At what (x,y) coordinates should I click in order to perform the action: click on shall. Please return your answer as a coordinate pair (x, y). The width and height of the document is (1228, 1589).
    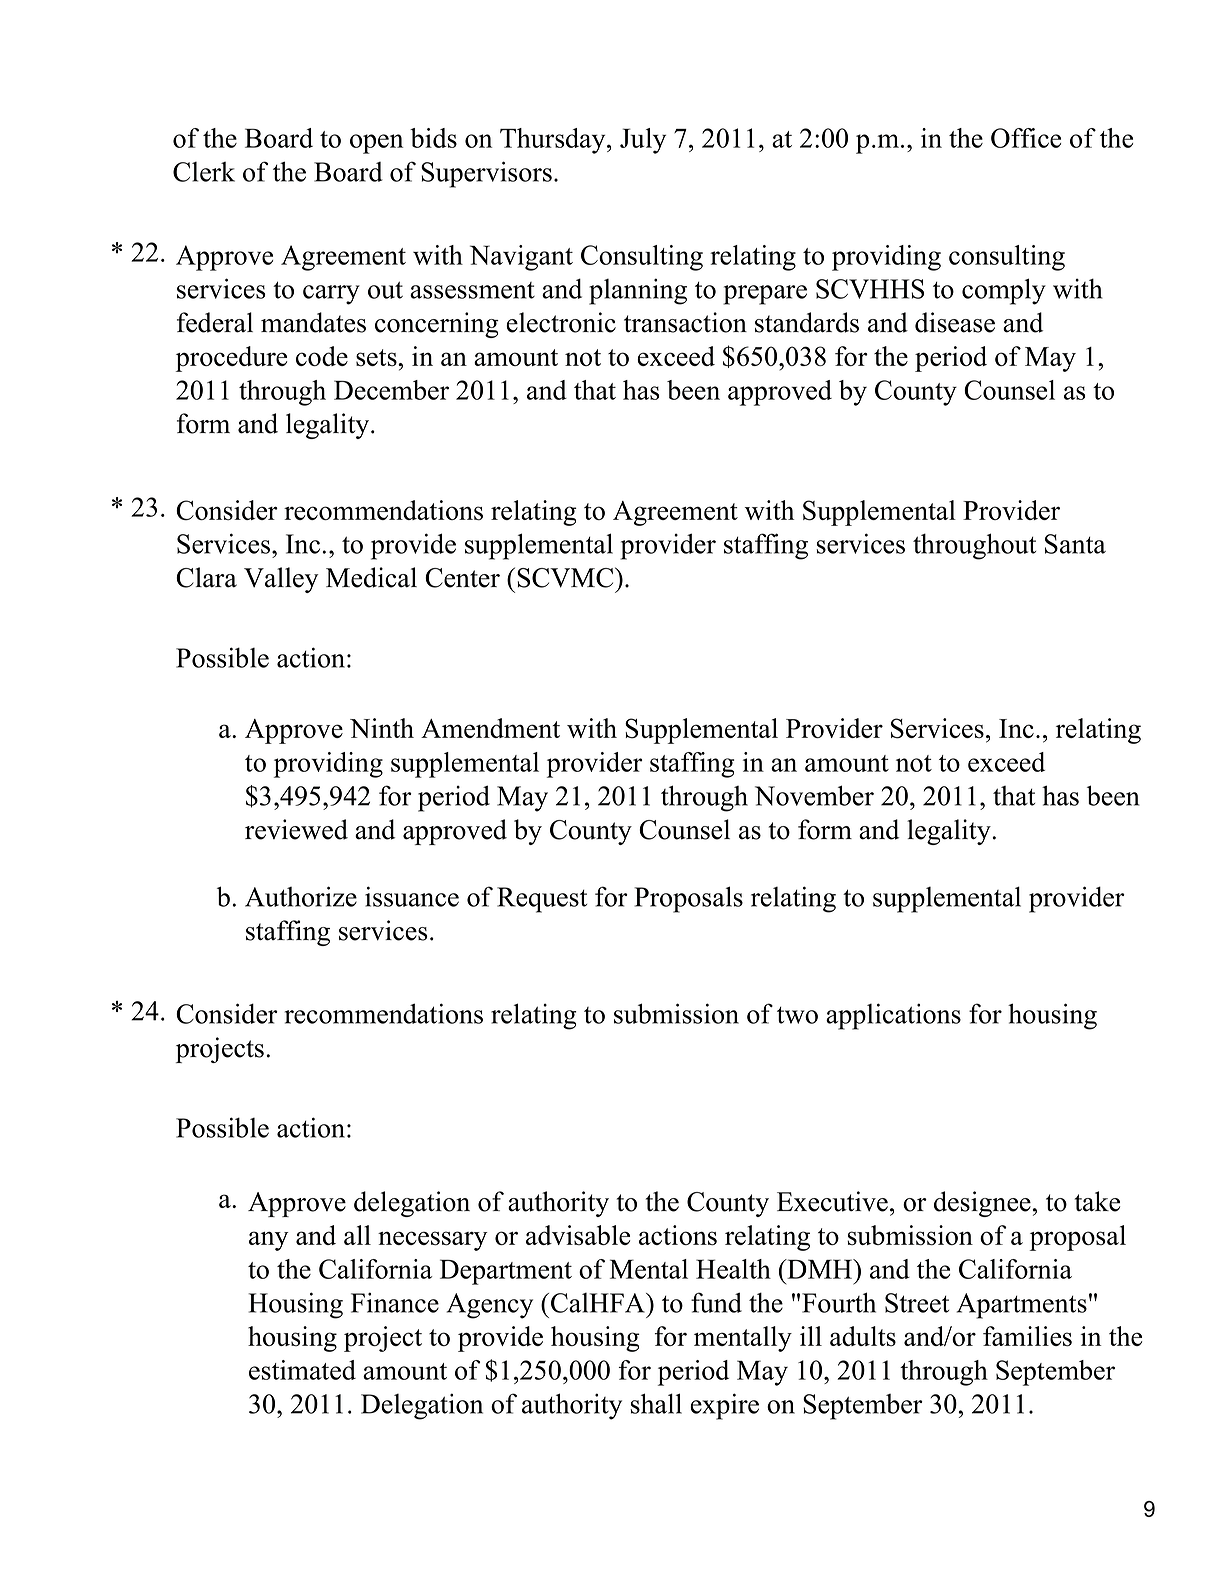
    Looking at the image, I should click on (656, 1403).
